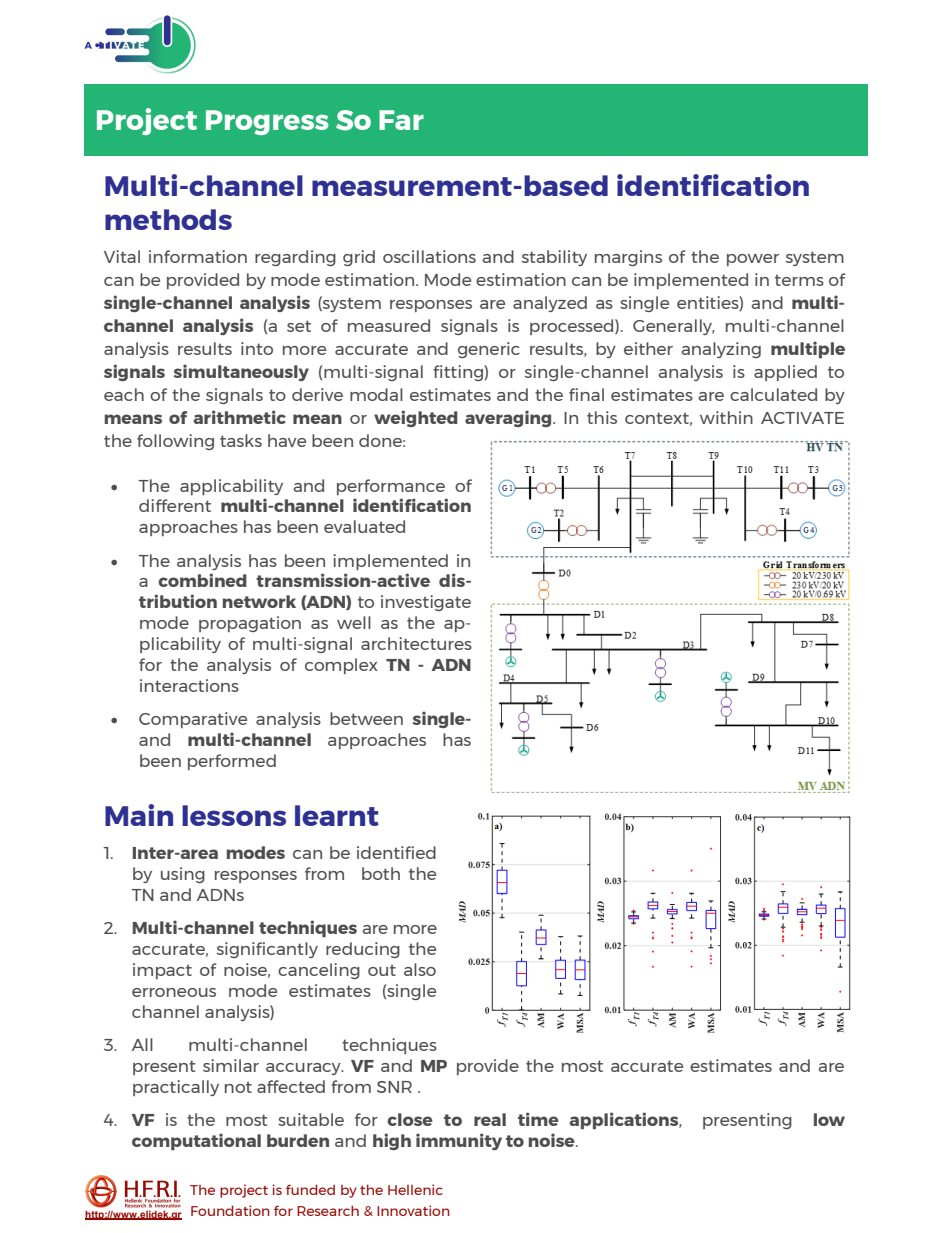 This screenshot has height=1233, width=952. What do you see at coordinates (193, 720) in the screenshot?
I see `Comparative` at bounding box center [193, 720].
